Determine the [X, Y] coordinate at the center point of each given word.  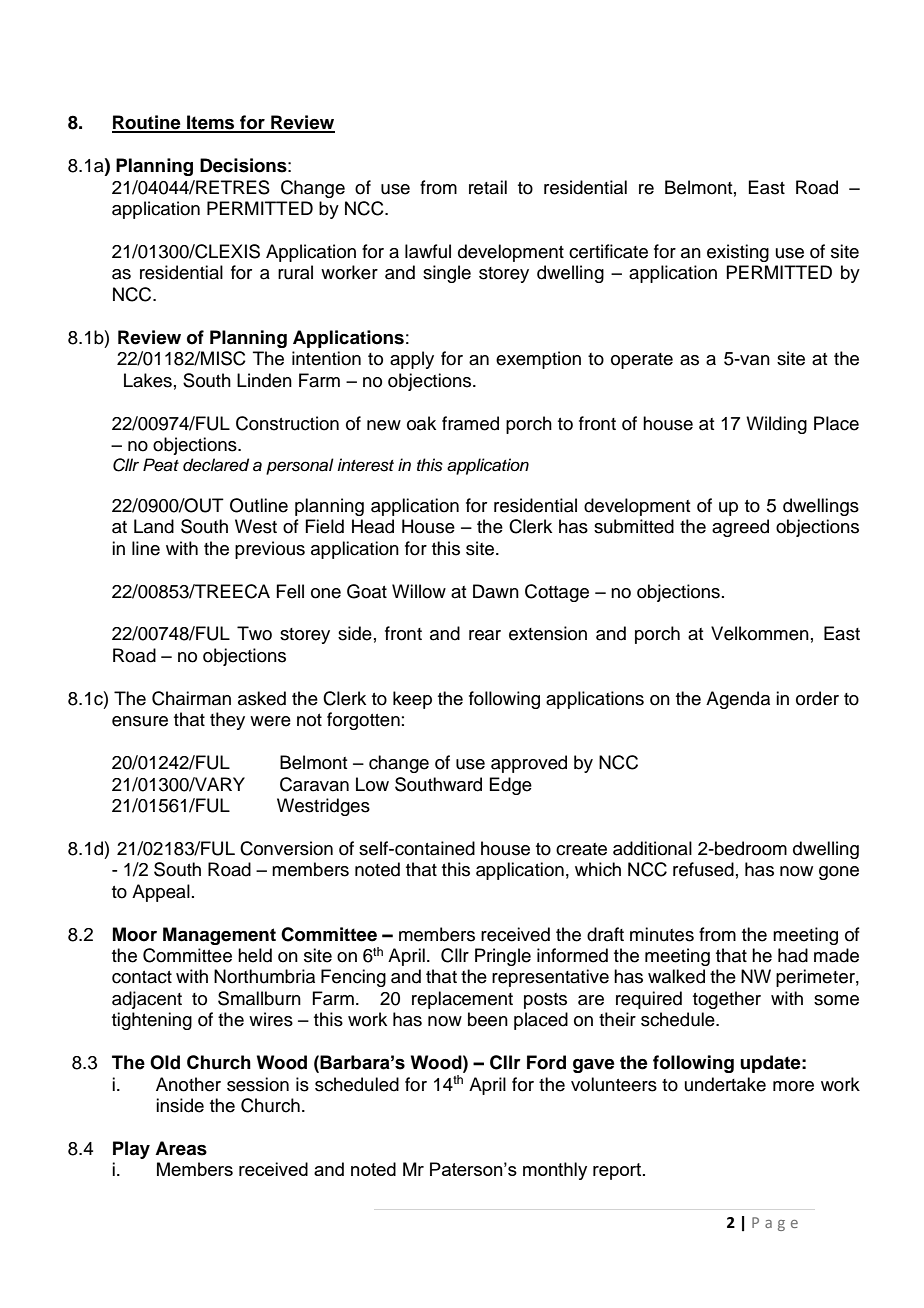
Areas [181, 1148]
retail [488, 187]
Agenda [738, 700]
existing [738, 253]
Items [211, 123]
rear [485, 635]
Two [254, 633]
